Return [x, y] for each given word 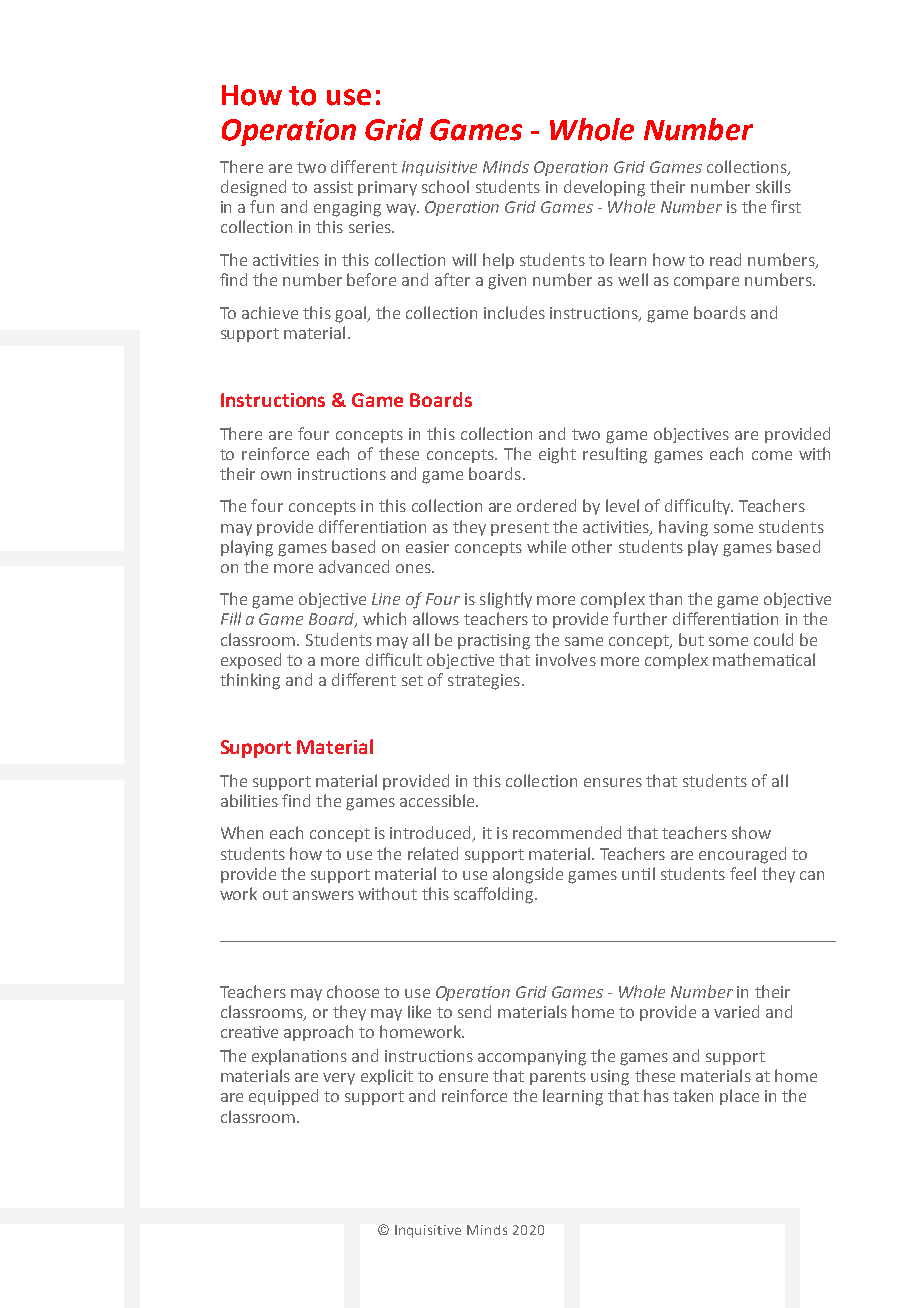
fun [262, 206]
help [498, 261]
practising [494, 642]
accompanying [532, 1058]
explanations [299, 1057]
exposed [251, 661]
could [773, 639]
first [786, 206]
